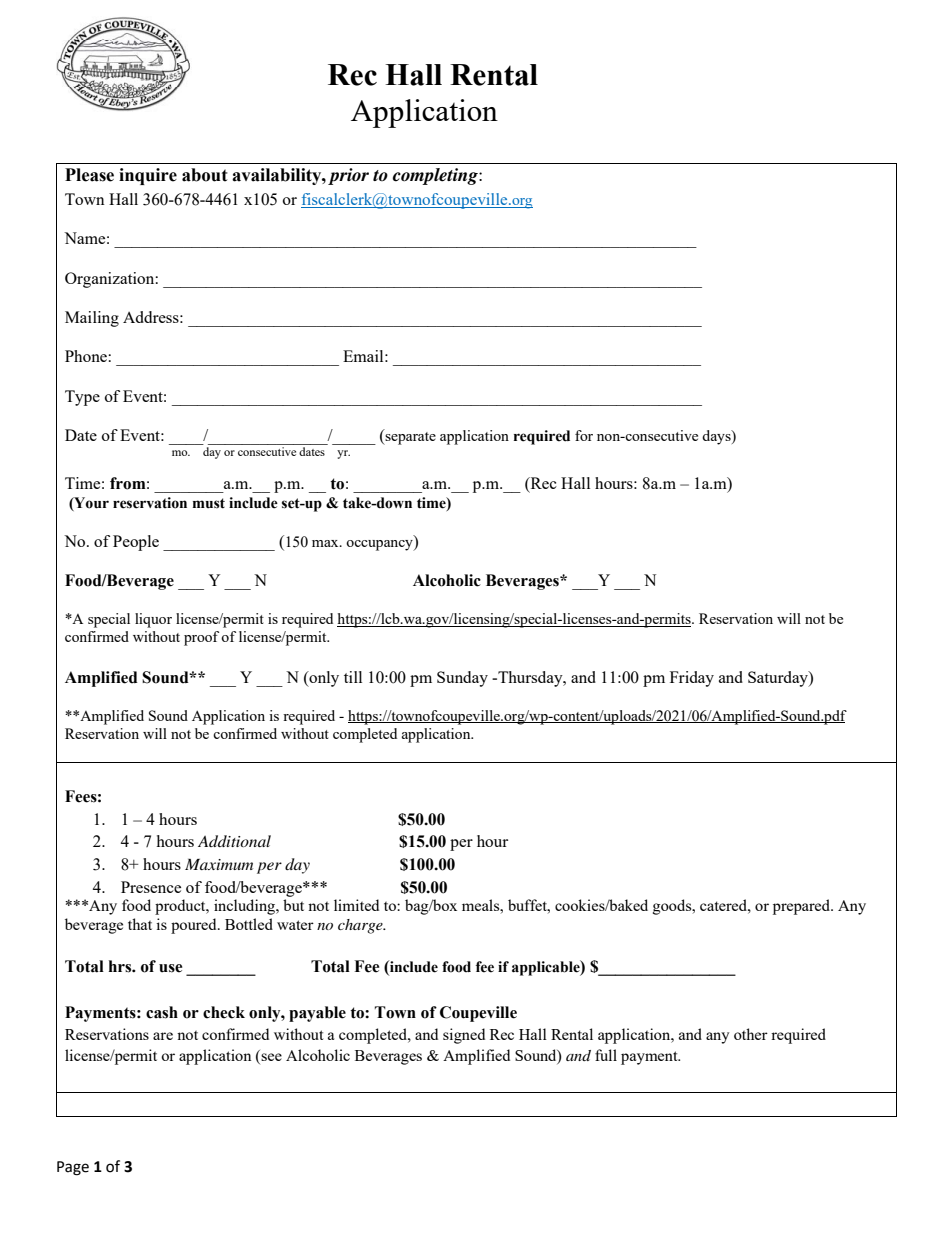 The width and height of the screenshot is (952, 1233). I want to click on Page, so click(73, 1168).
